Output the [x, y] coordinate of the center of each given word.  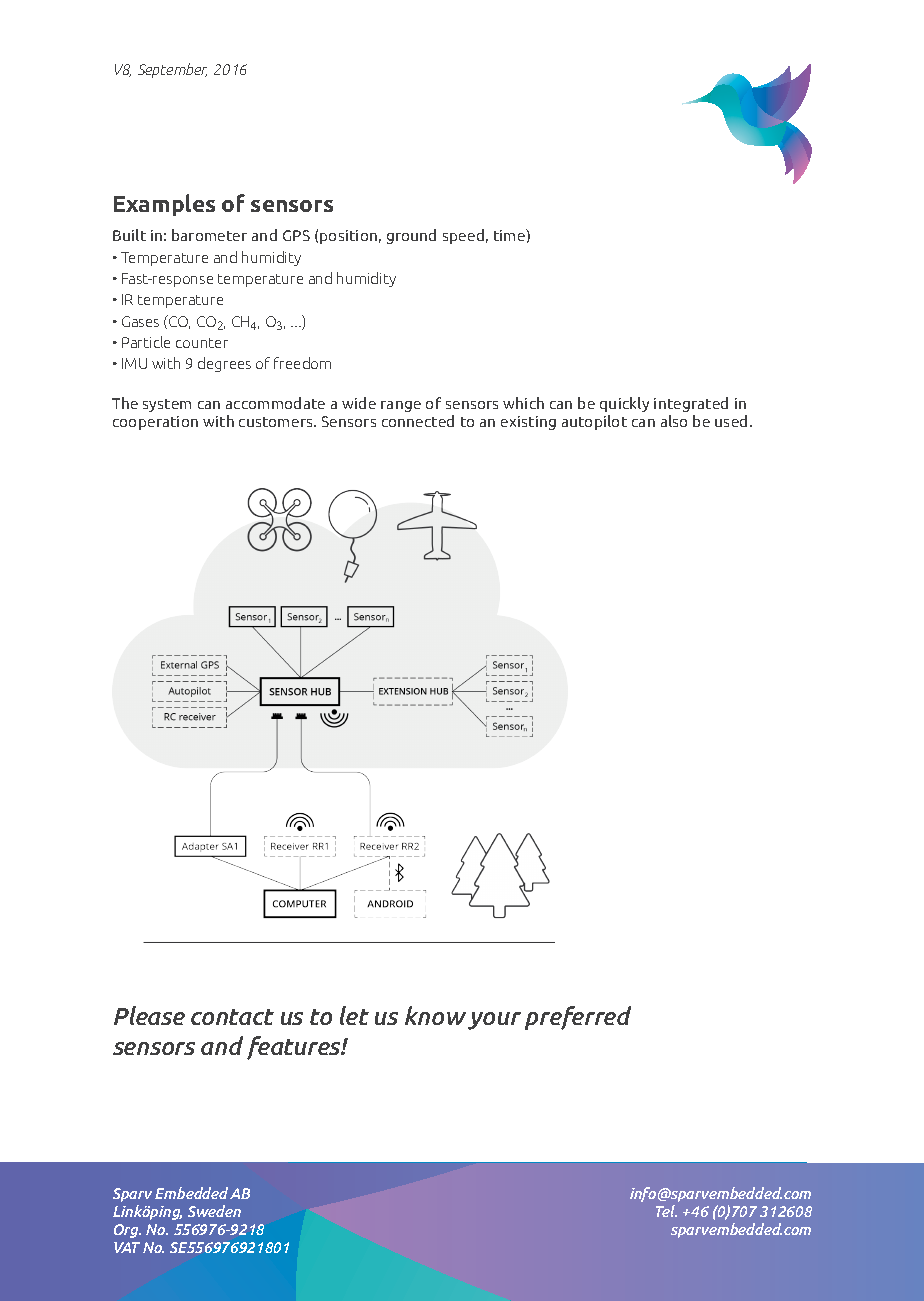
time [510, 235]
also [674, 421]
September [172, 70]
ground [411, 236]
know [435, 1015]
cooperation [155, 423]
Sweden [214, 1211]
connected [418, 421]
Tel [666, 1211]
